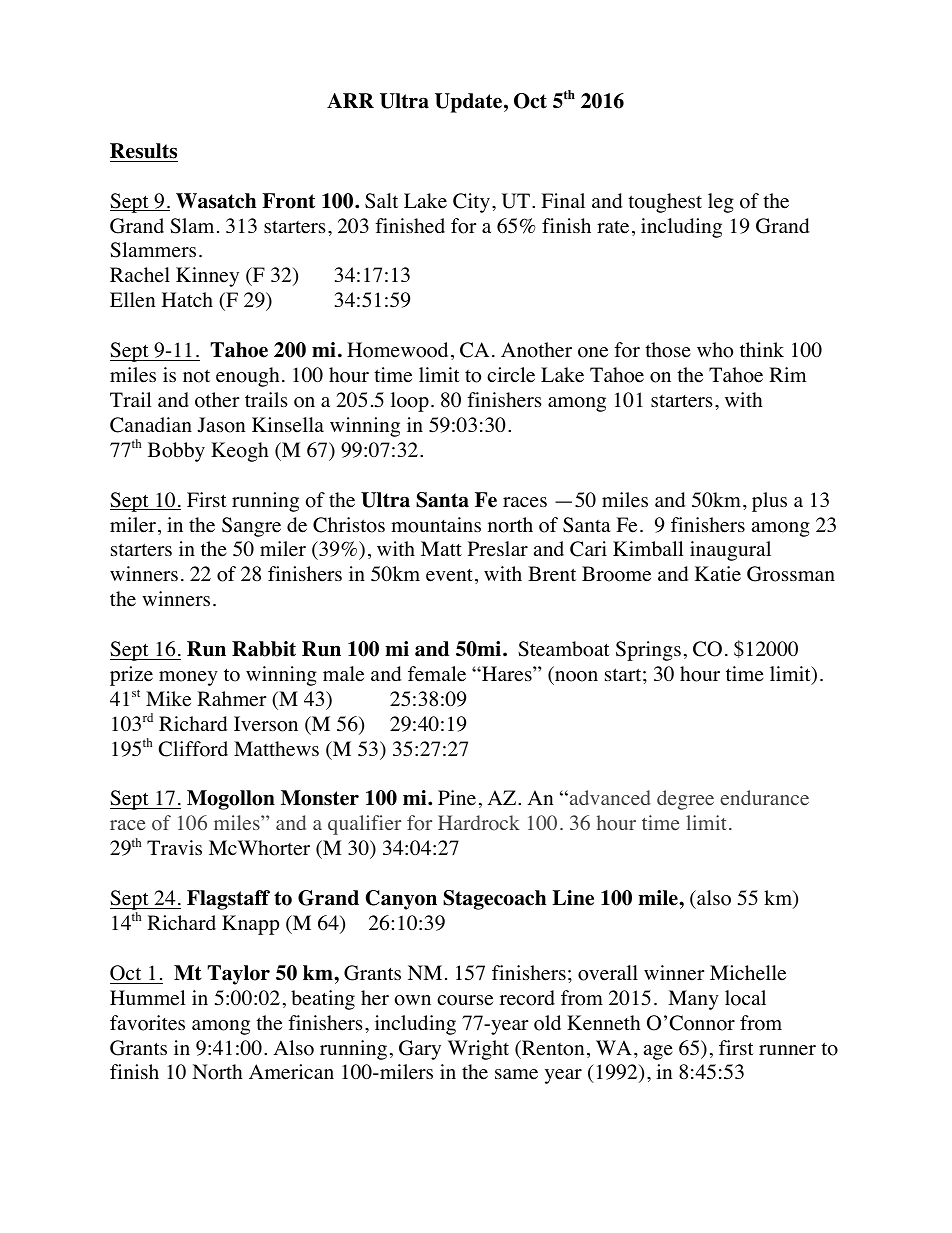  Describe the element at coordinates (478, 1050) in the screenshot. I see `Wright` at that location.
